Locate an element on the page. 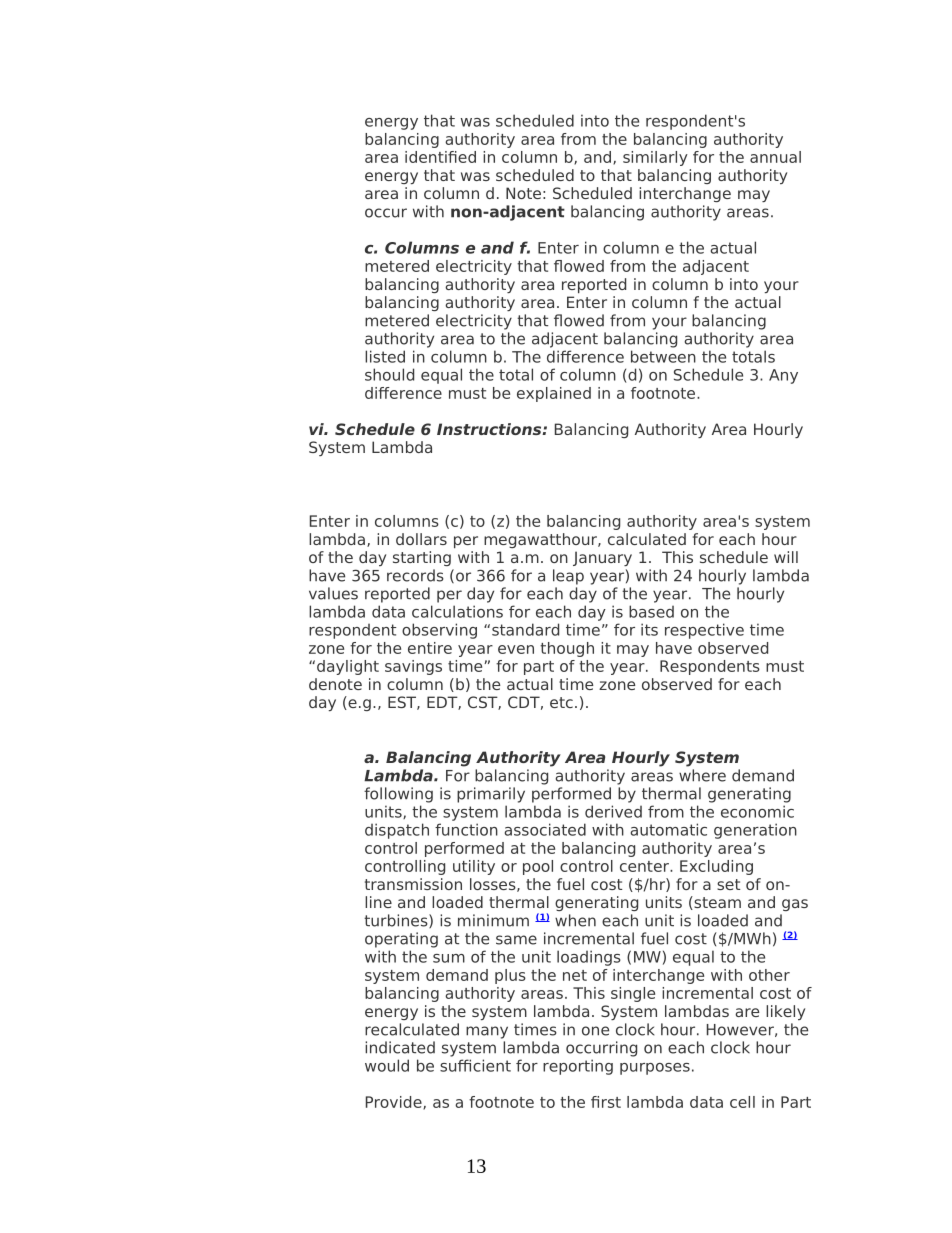  though is located at coordinates (567, 649).
